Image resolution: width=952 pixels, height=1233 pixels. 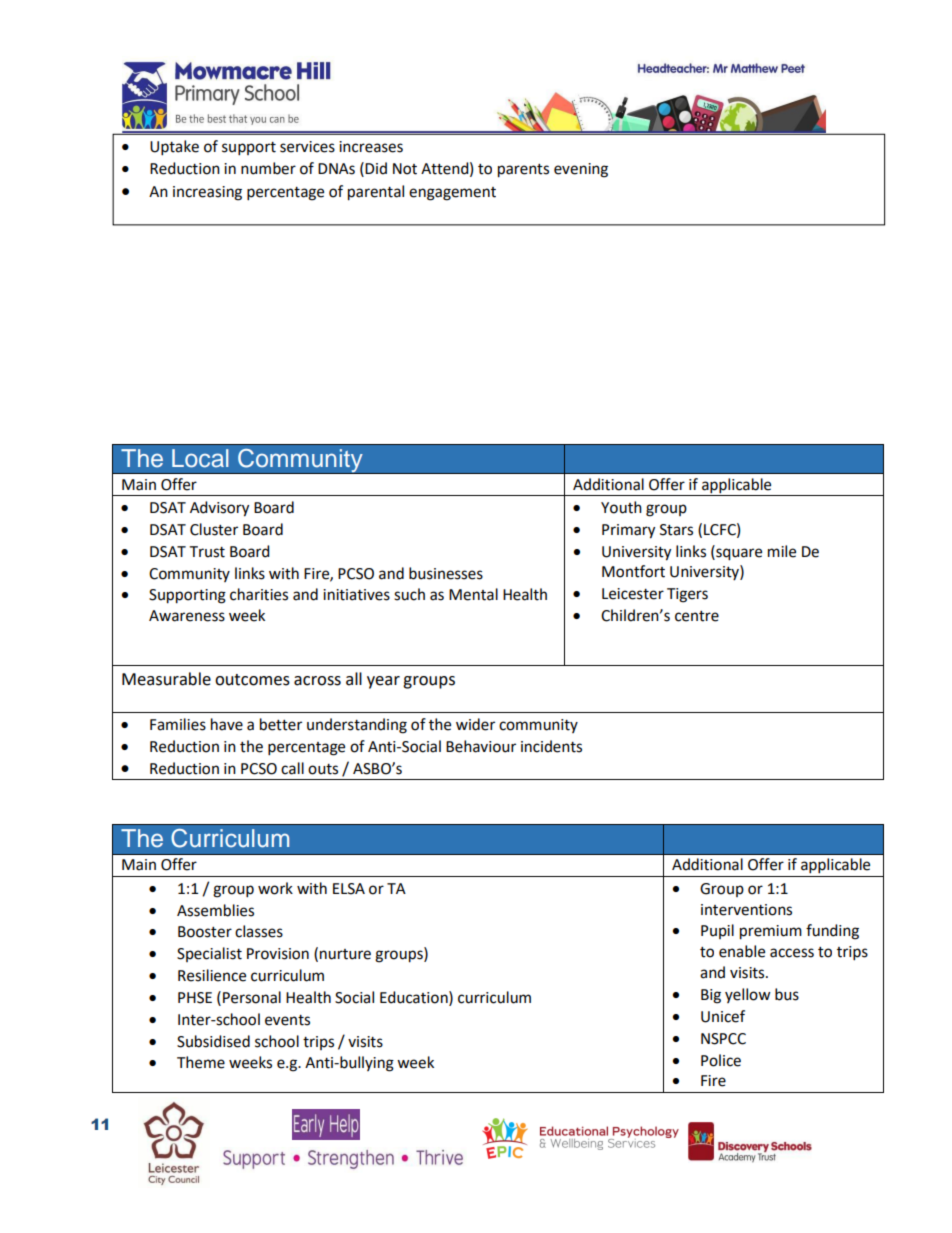 I want to click on Local, so click(x=200, y=458).
